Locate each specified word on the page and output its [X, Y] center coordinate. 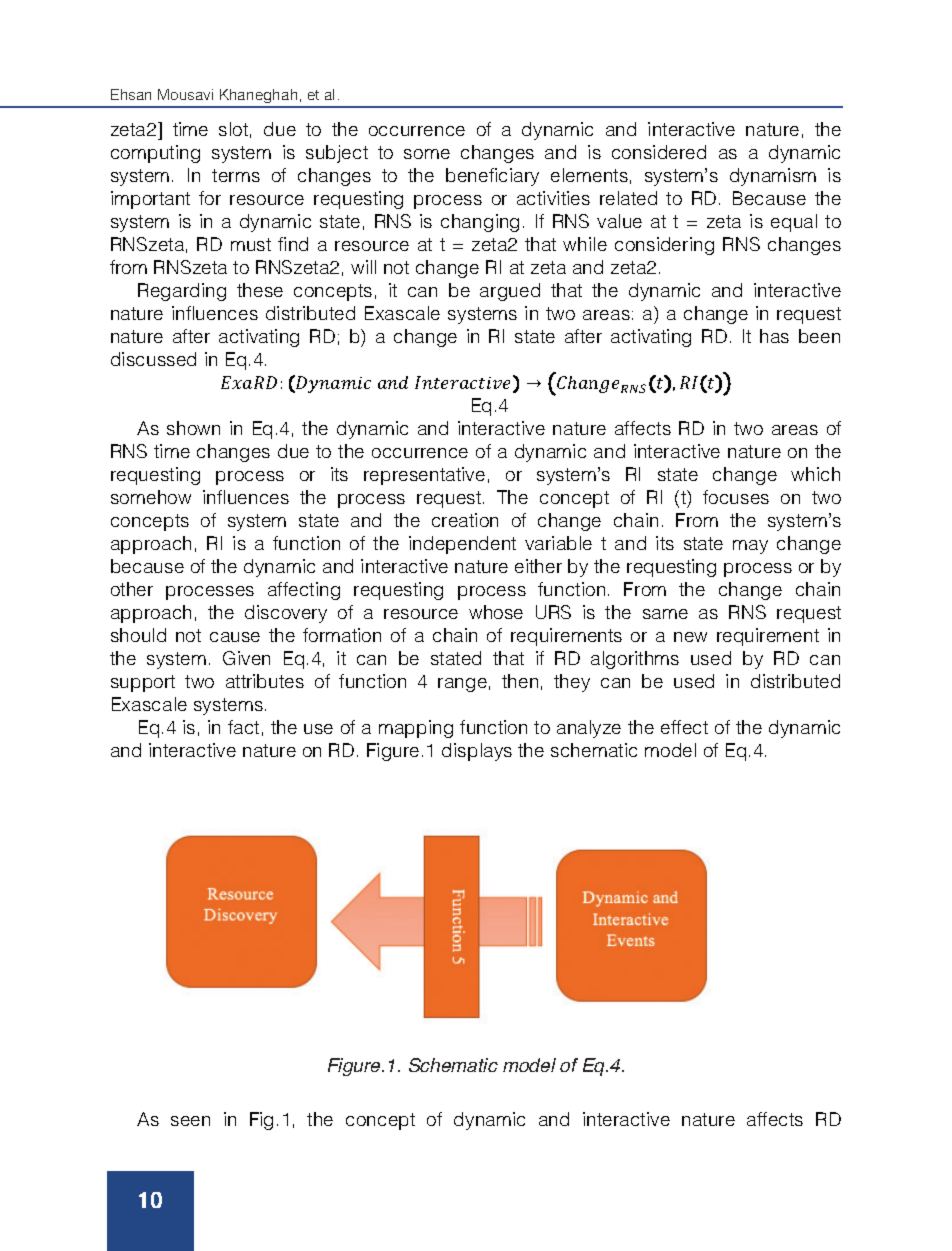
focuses [736, 497]
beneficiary [492, 177]
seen [190, 1121]
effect [684, 727]
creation [465, 520]
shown [193, 428]
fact [243, 727]
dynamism [773, 177]
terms [236, 175]
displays [477, 752]
